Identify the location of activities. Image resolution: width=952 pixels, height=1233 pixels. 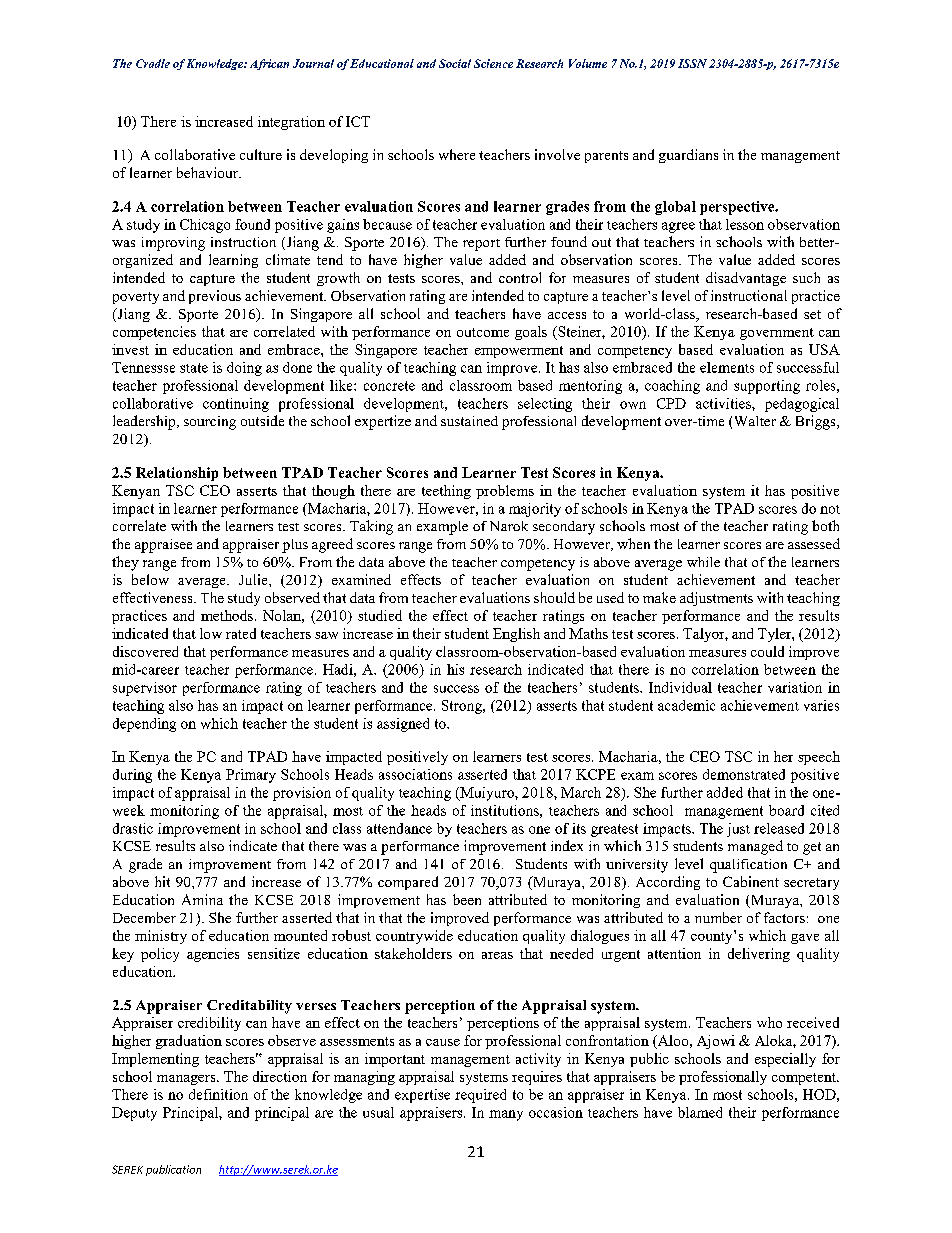
(724, 403).
